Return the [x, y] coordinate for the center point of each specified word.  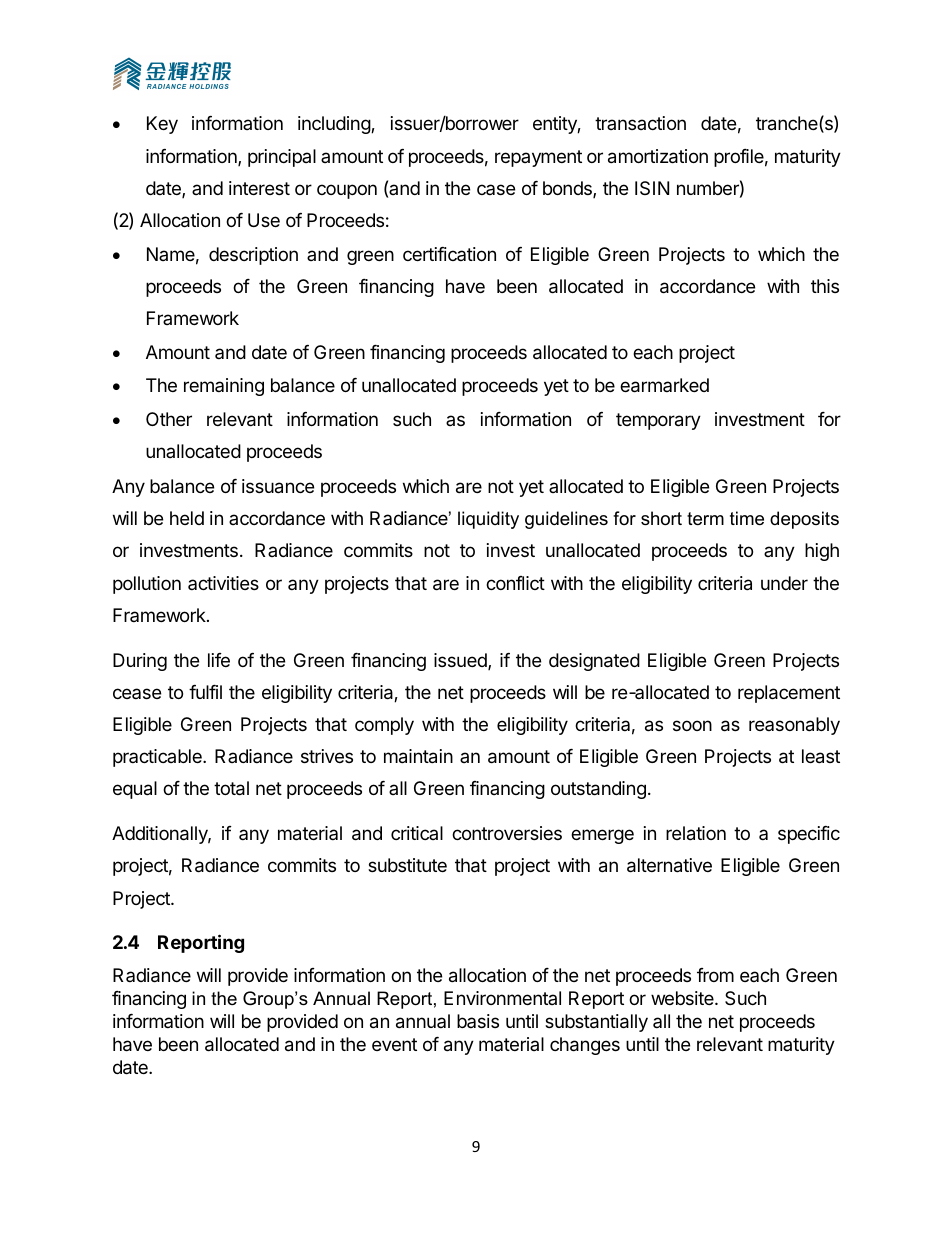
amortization [658, 156]
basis [478, 1021]
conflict [515, 583]
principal [282, 158]
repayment [538, 158]
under [784, 583]
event [394, 1044]
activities [223, 583]
